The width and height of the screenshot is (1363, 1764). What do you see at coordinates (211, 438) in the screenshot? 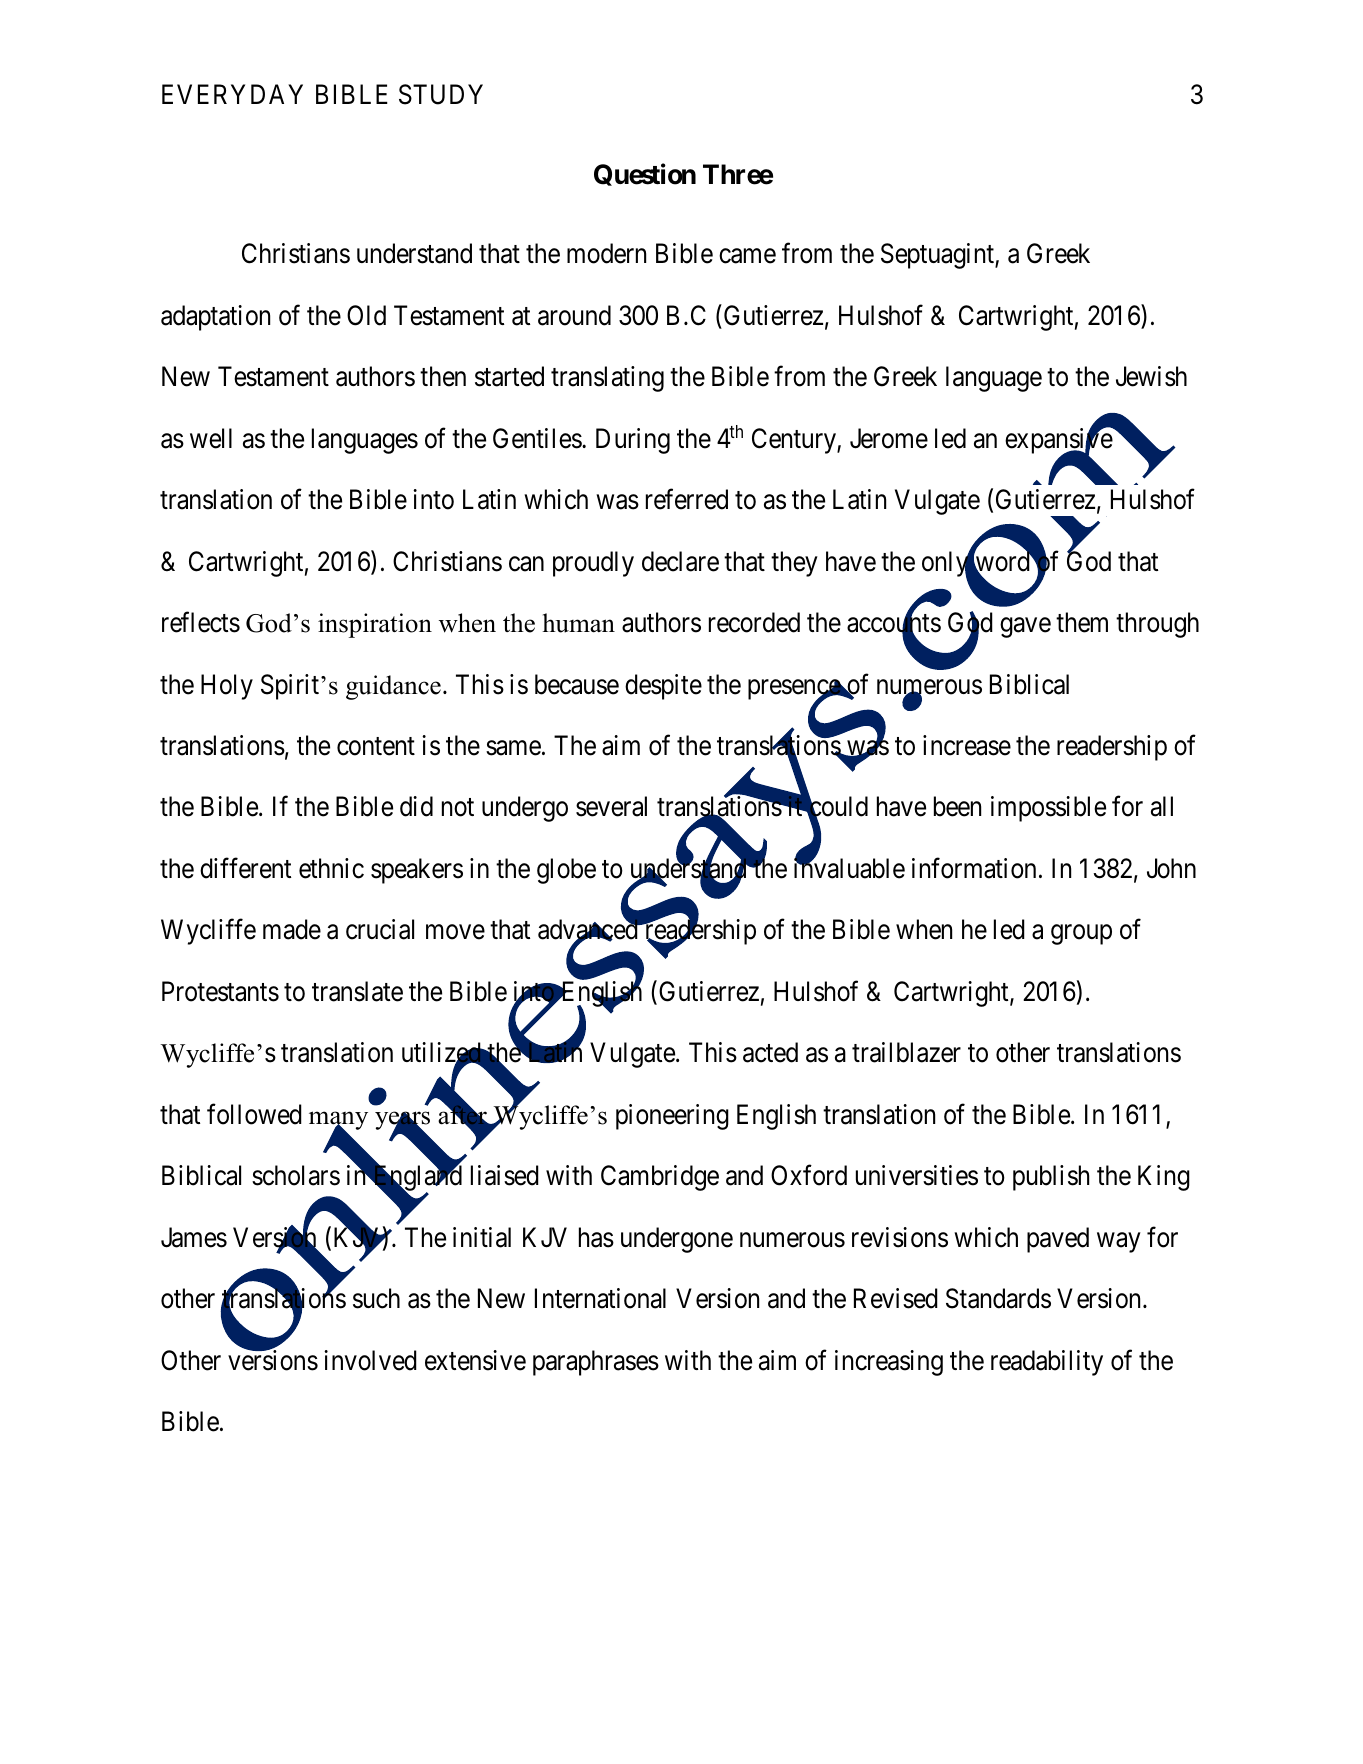
I see `well` at bounding box center [211, 438].
